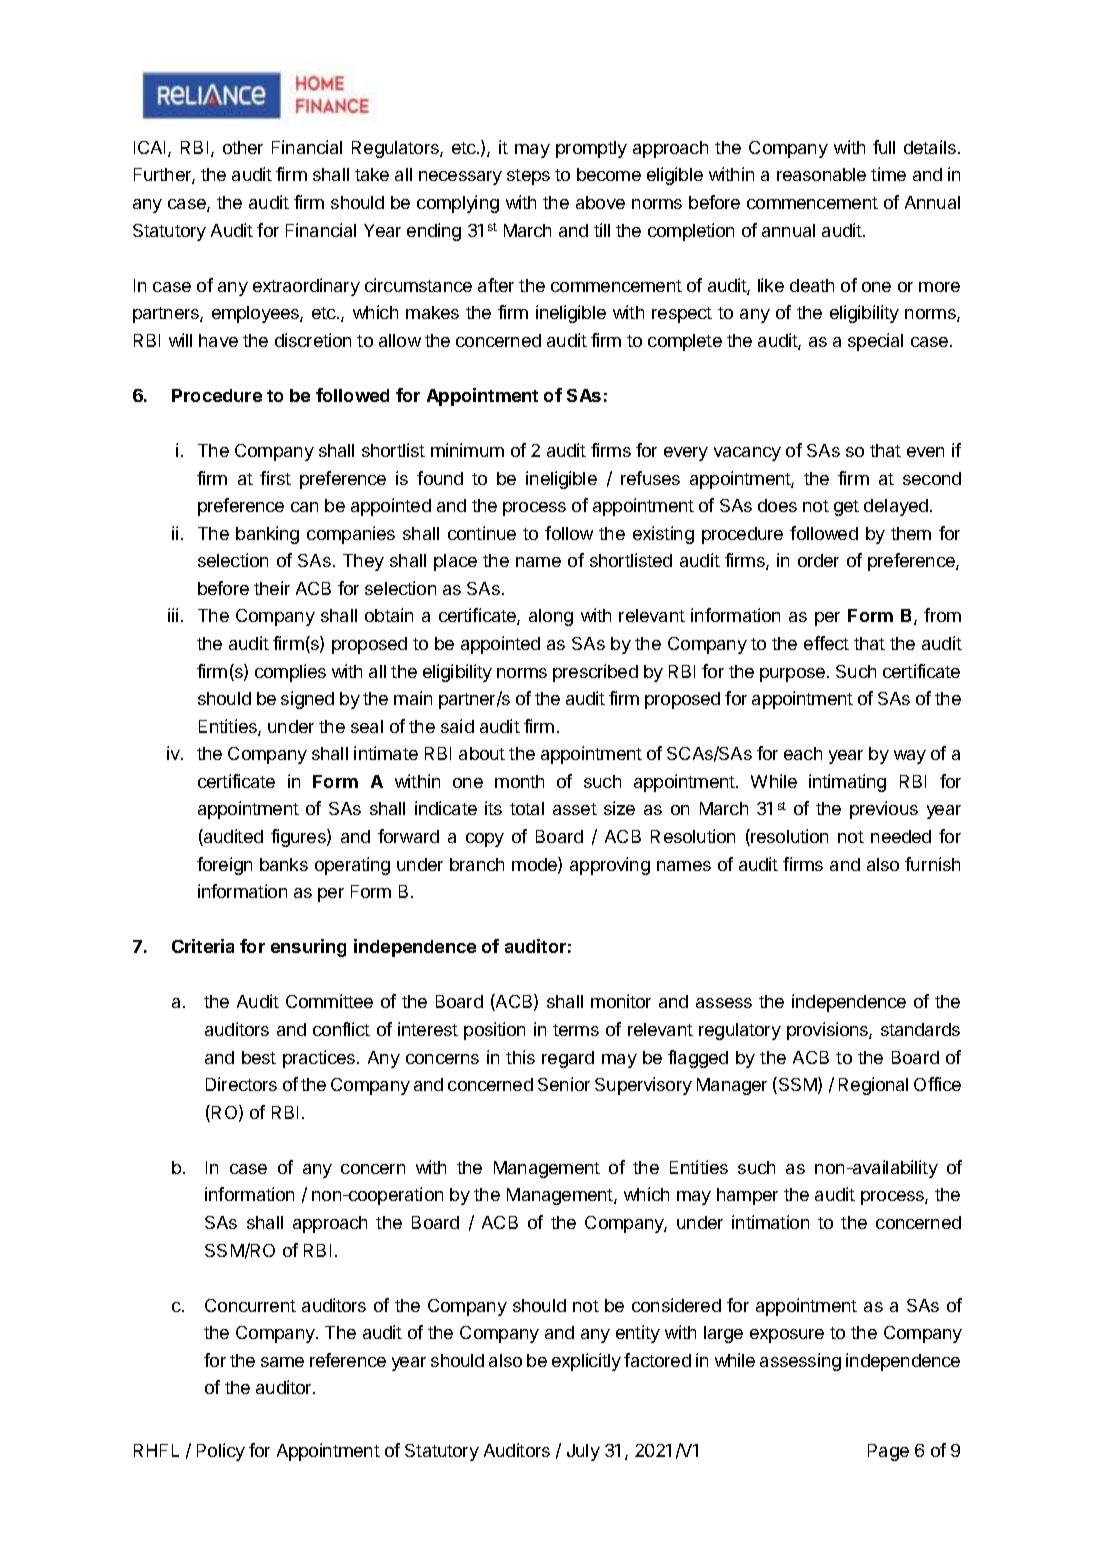  I want to click on other, so click(243, 147).
